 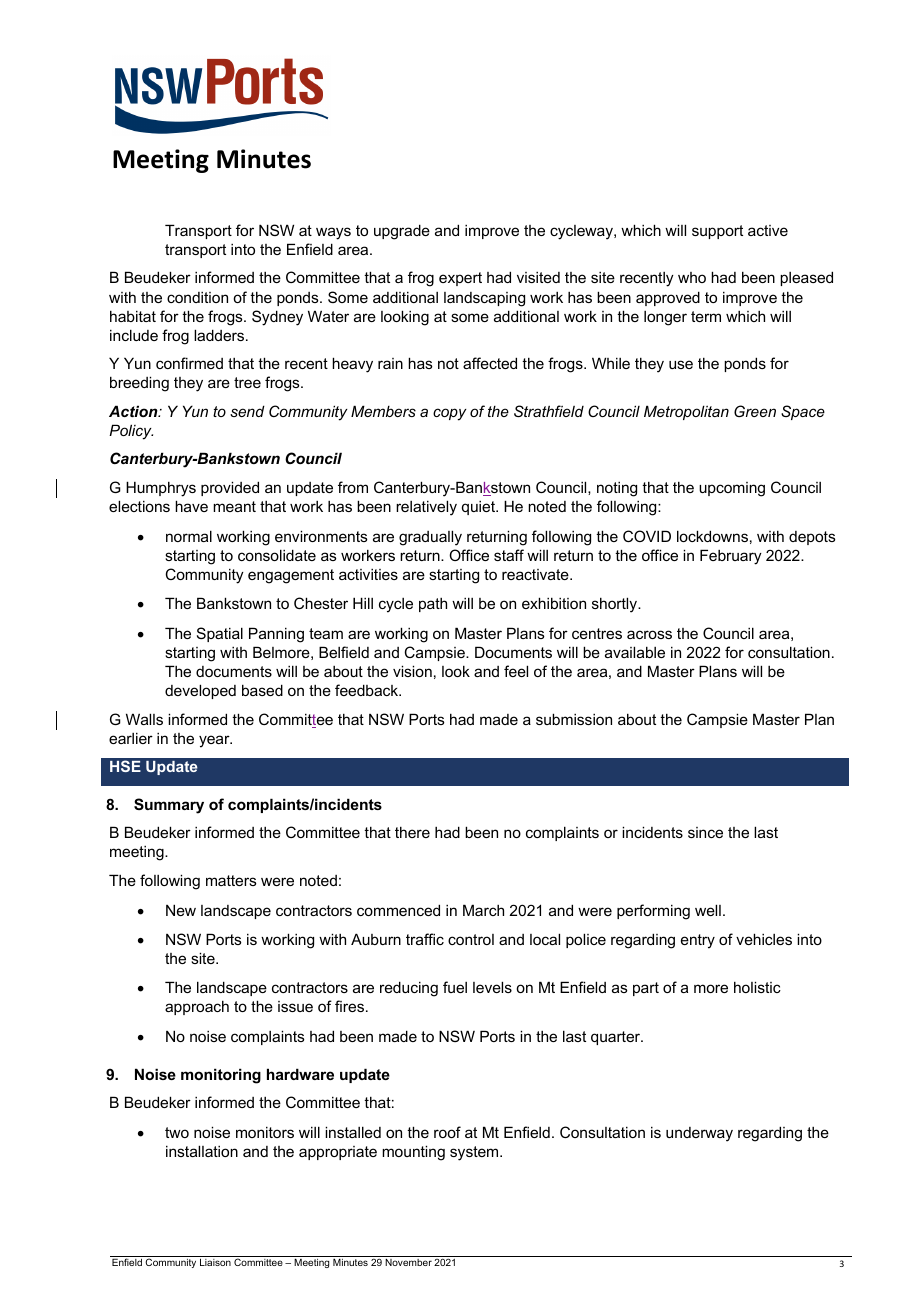 What do you see at coordinates (197, 297) in the screenshot?
I see `condition` at bounding box center [197, 297].
